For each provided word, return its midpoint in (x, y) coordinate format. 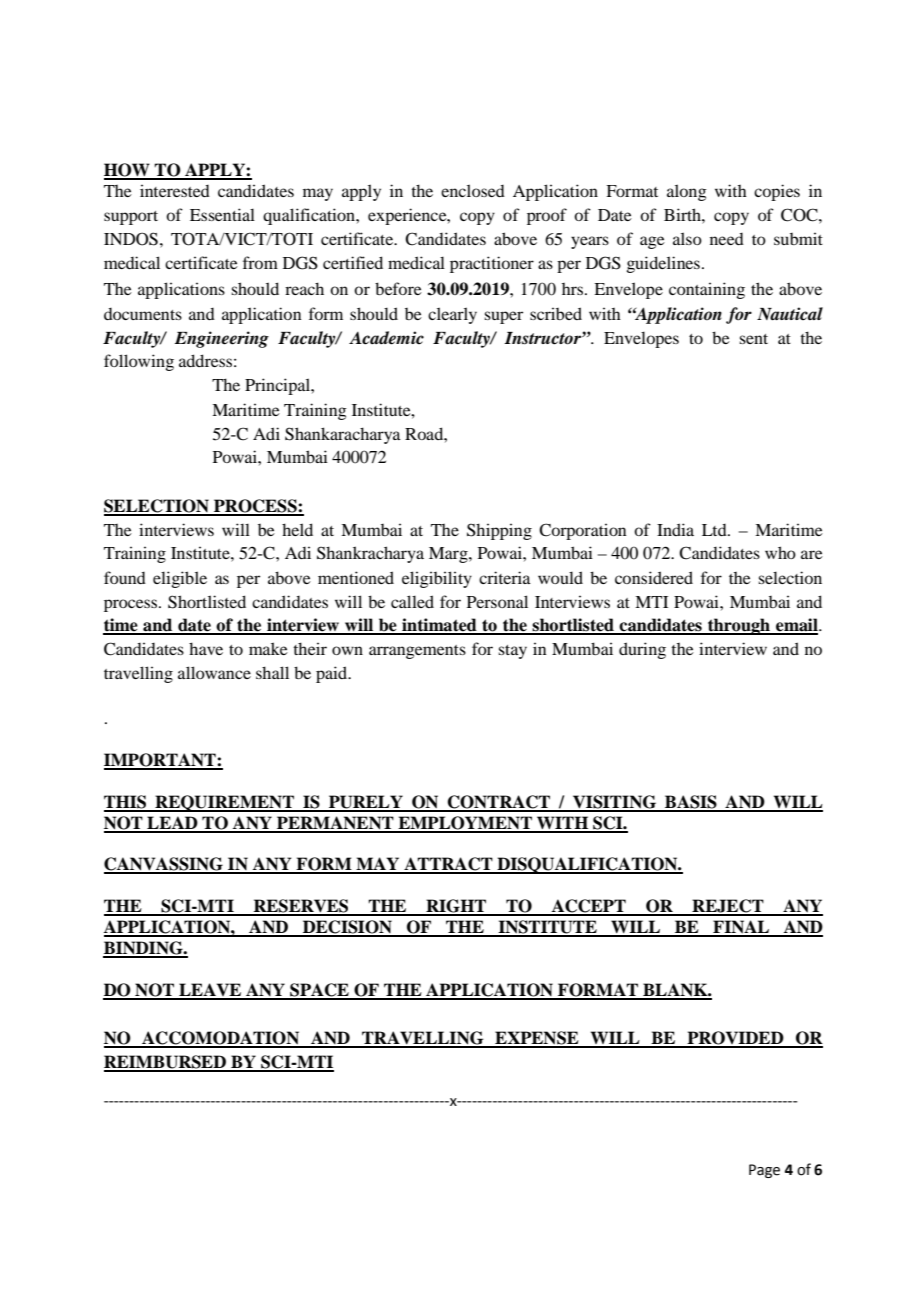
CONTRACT (499, 803)
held (297, 529)
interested (175, 190)
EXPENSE (537, 1039)
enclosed (473, 190)
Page (764, 1171)
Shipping (499, 531)
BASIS (691, 803)
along (687, 192)
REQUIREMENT (225, 803)
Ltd (715, 530)
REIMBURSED (166, 1063)
